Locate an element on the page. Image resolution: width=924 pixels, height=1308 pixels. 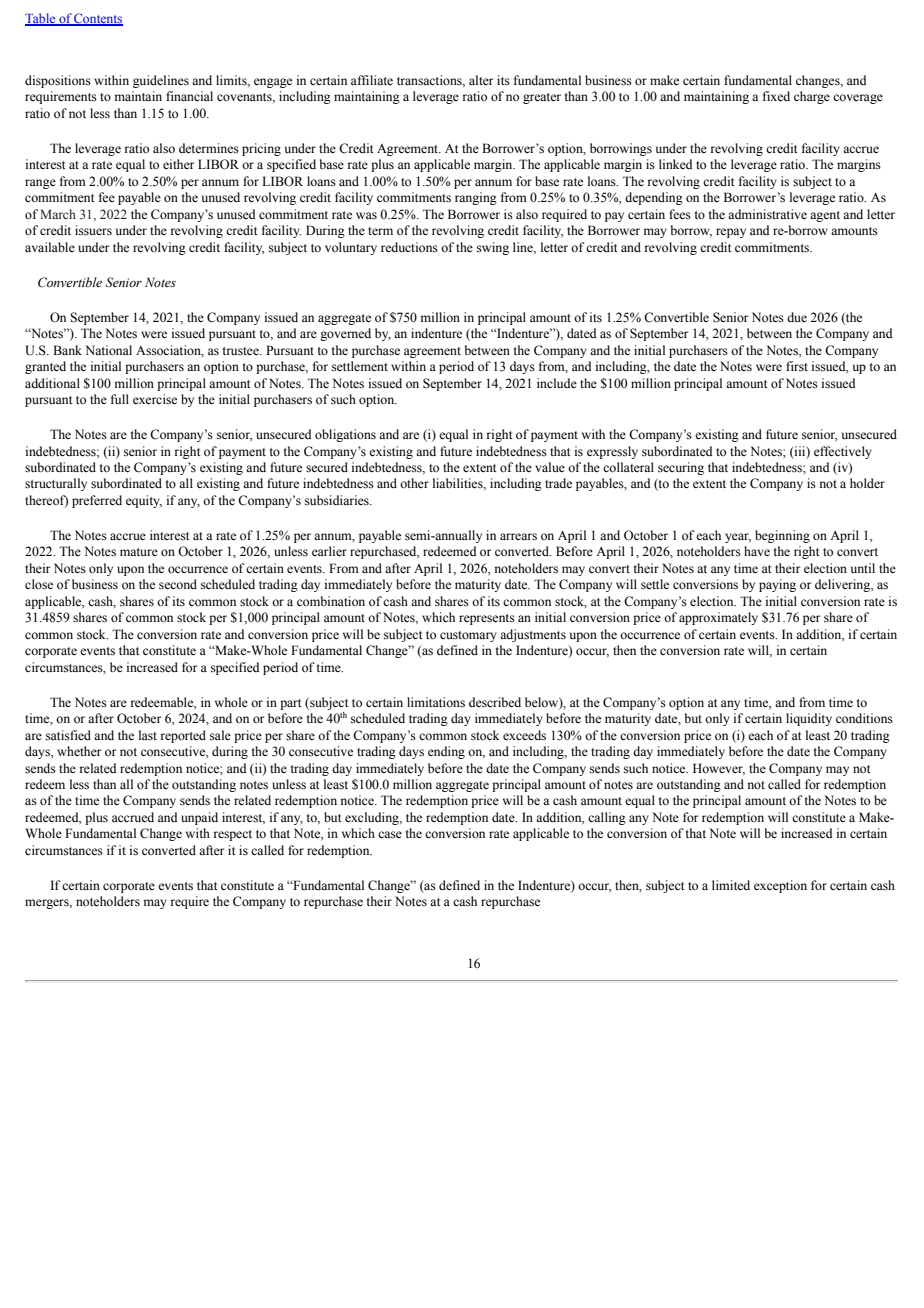
customary is located at coordinates (468, 636).
